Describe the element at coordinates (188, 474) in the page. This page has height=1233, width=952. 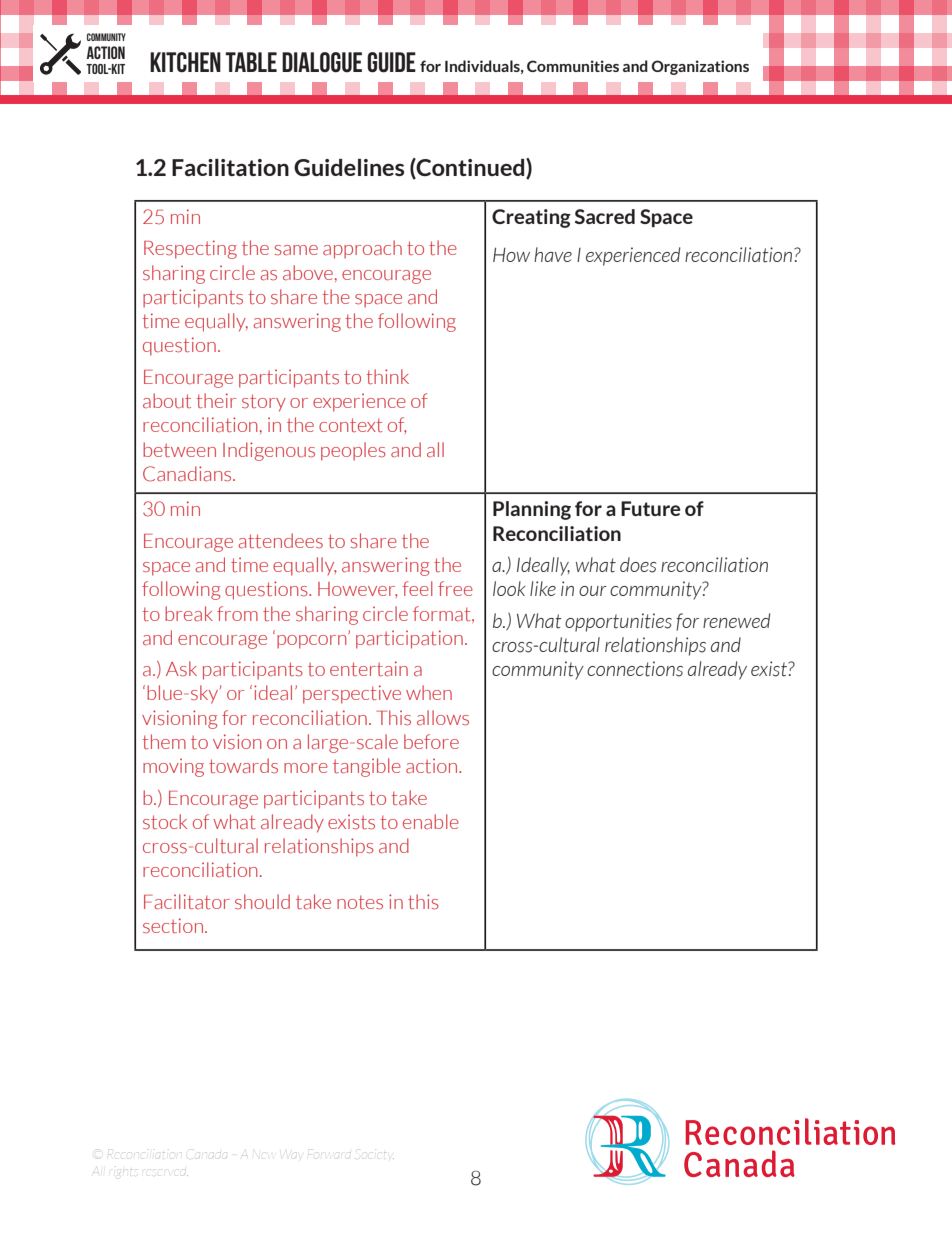
I see `Canadians` at that location.
